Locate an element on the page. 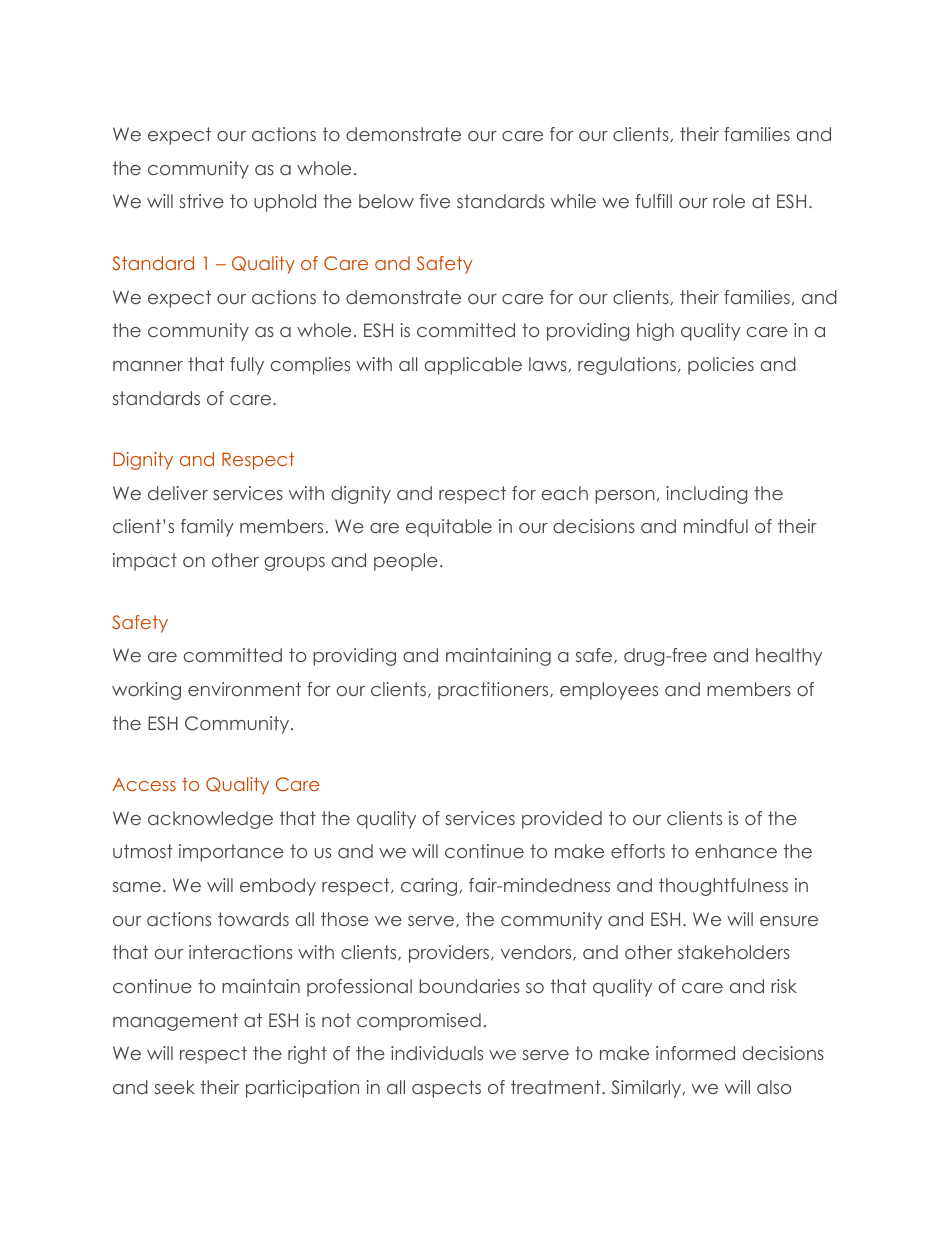  role is located at coordinates (729, 201).
